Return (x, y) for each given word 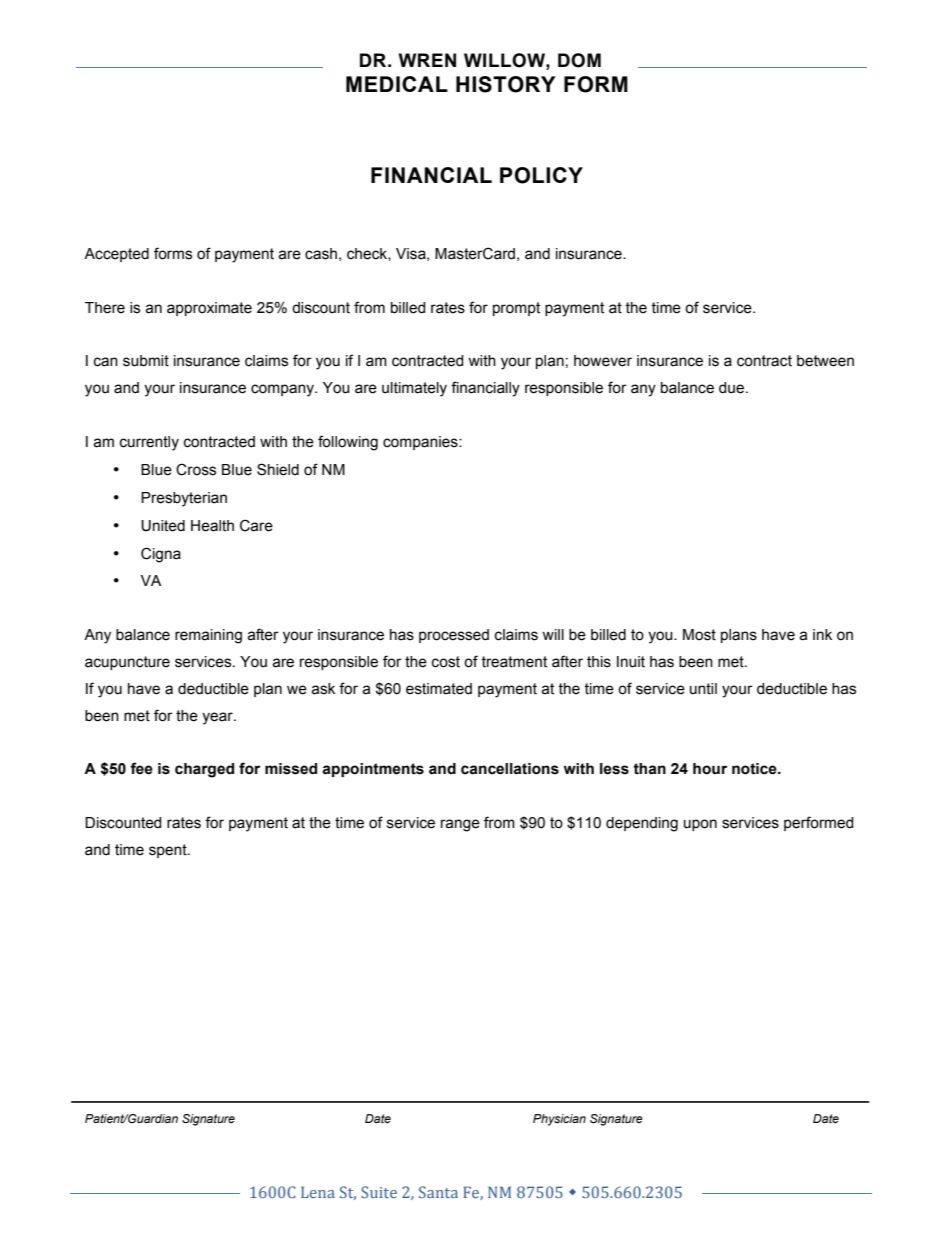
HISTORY (506, 84)
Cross (196, 469)
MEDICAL (397, 84)
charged (204, 770)
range (460, 825)
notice (755, 769)
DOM (579, 60)
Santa (438, 1192)
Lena (318, 1192)
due (733, 388)
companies (421, 443)
